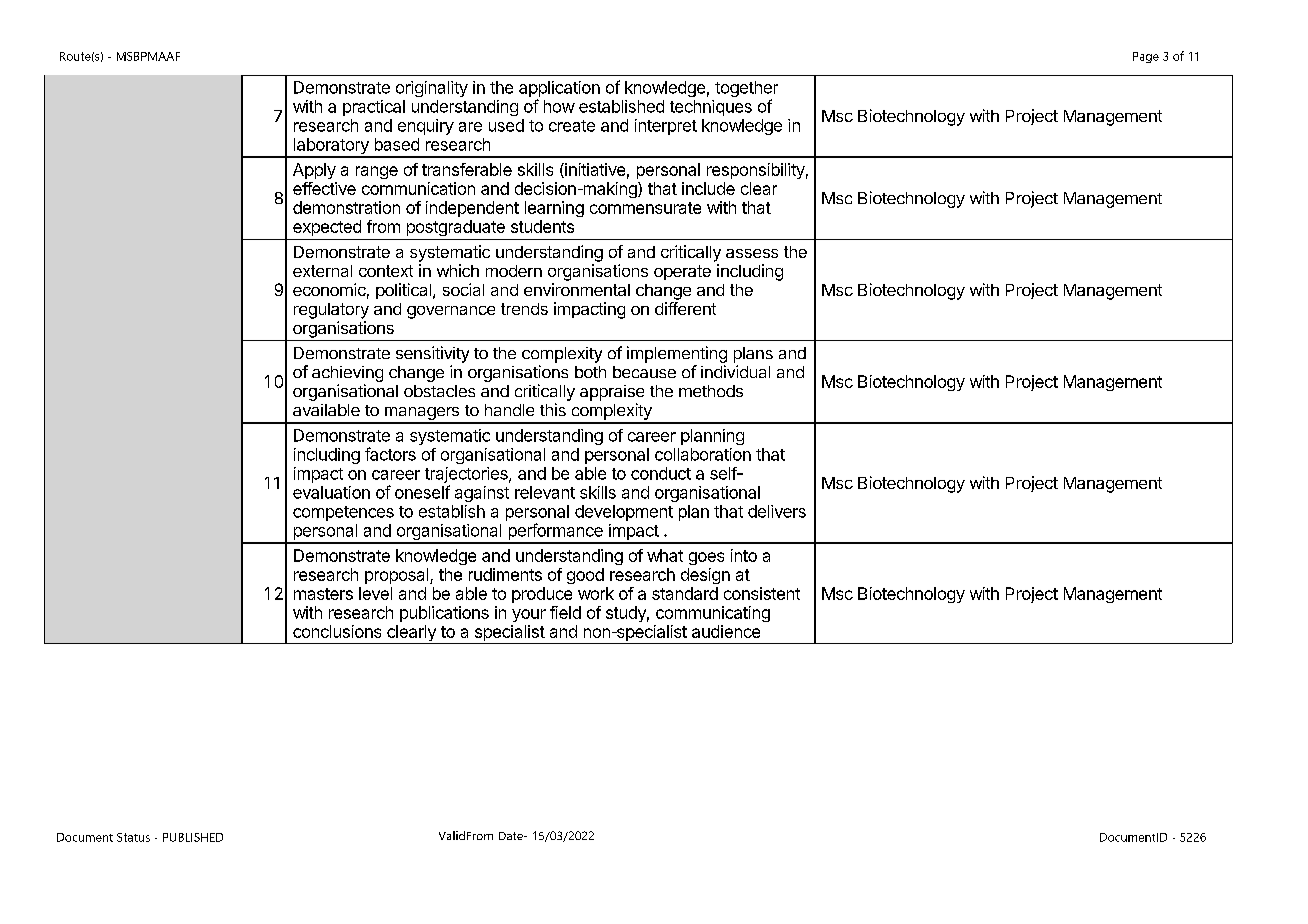 Image resolution: width=1308 pixels, height=924 pixels. Describe the element at coordinates (752, 253) in the screenshot. I see `assess` at that location.
